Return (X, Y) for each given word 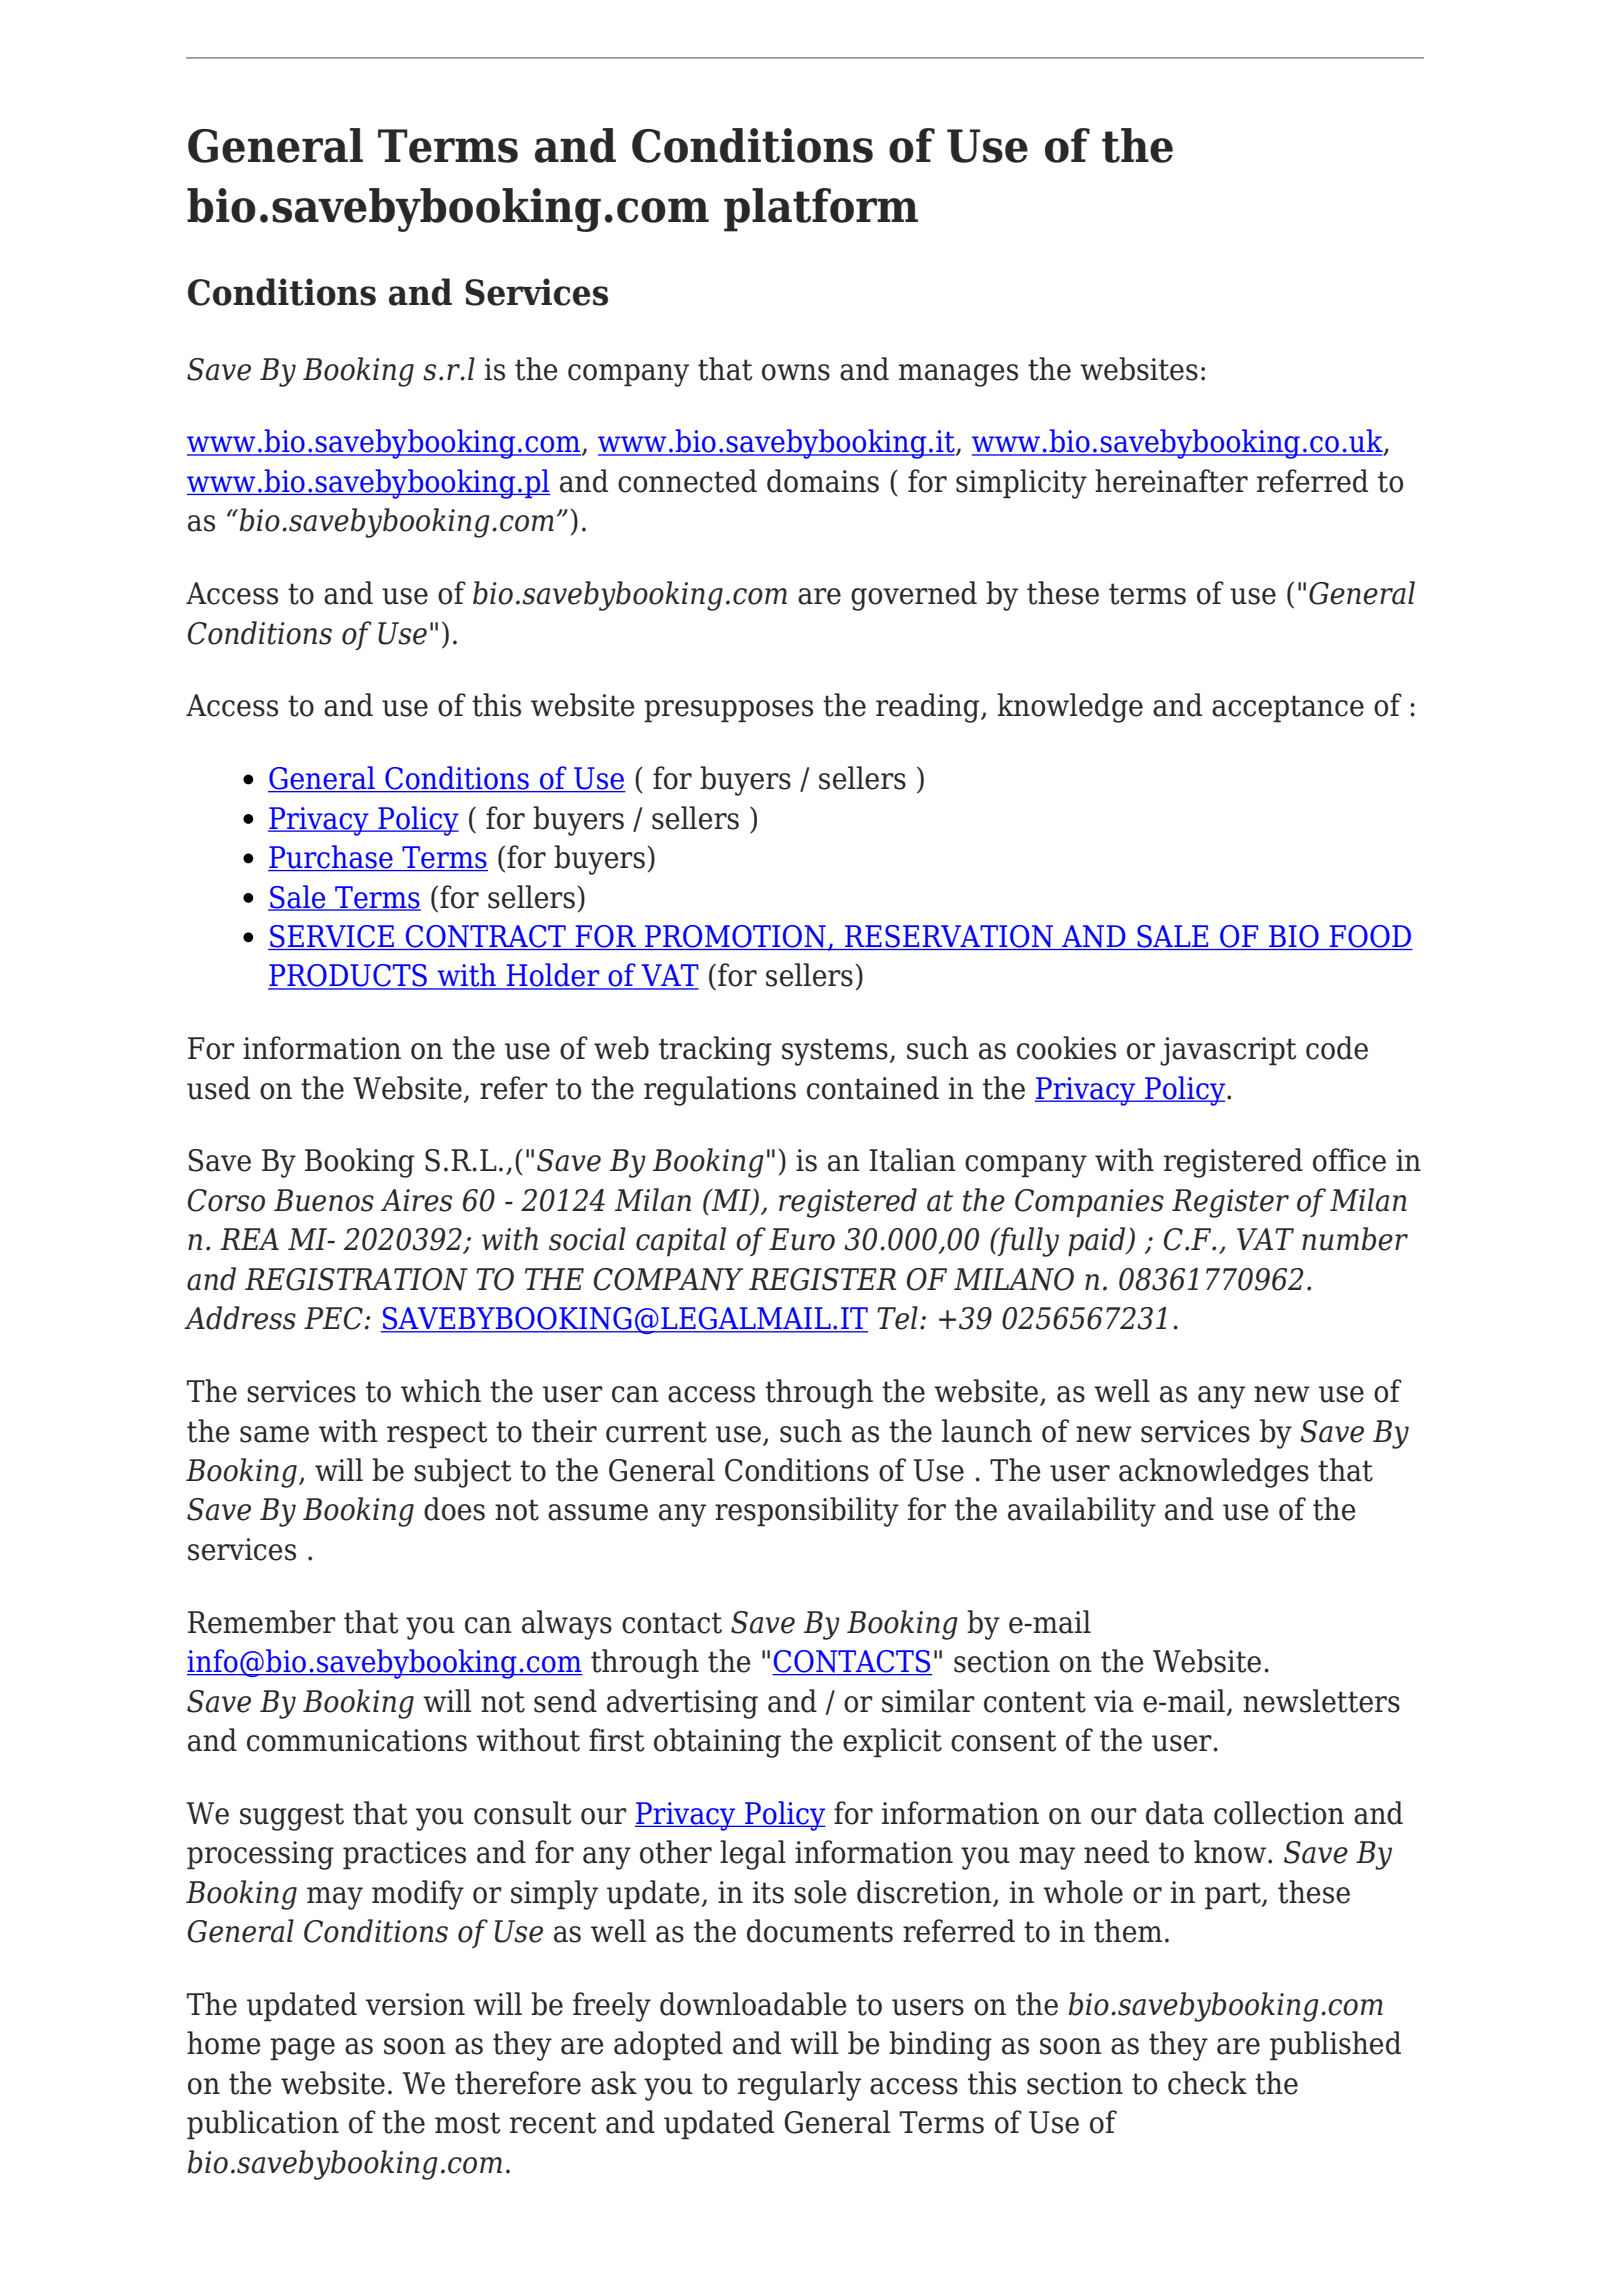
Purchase (331, 858)
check (1207, 2083)
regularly (799, 2086)
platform (821, 210)
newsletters (1321, 1701)
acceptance (1288, 708)
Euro (802, 1239)
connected (687, 481)
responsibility (807, 1512)
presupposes (728, 711)
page (302, 2049)
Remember (262, 1622)
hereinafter (1171, 481)
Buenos (324, 1200)
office (1349, 1160)
